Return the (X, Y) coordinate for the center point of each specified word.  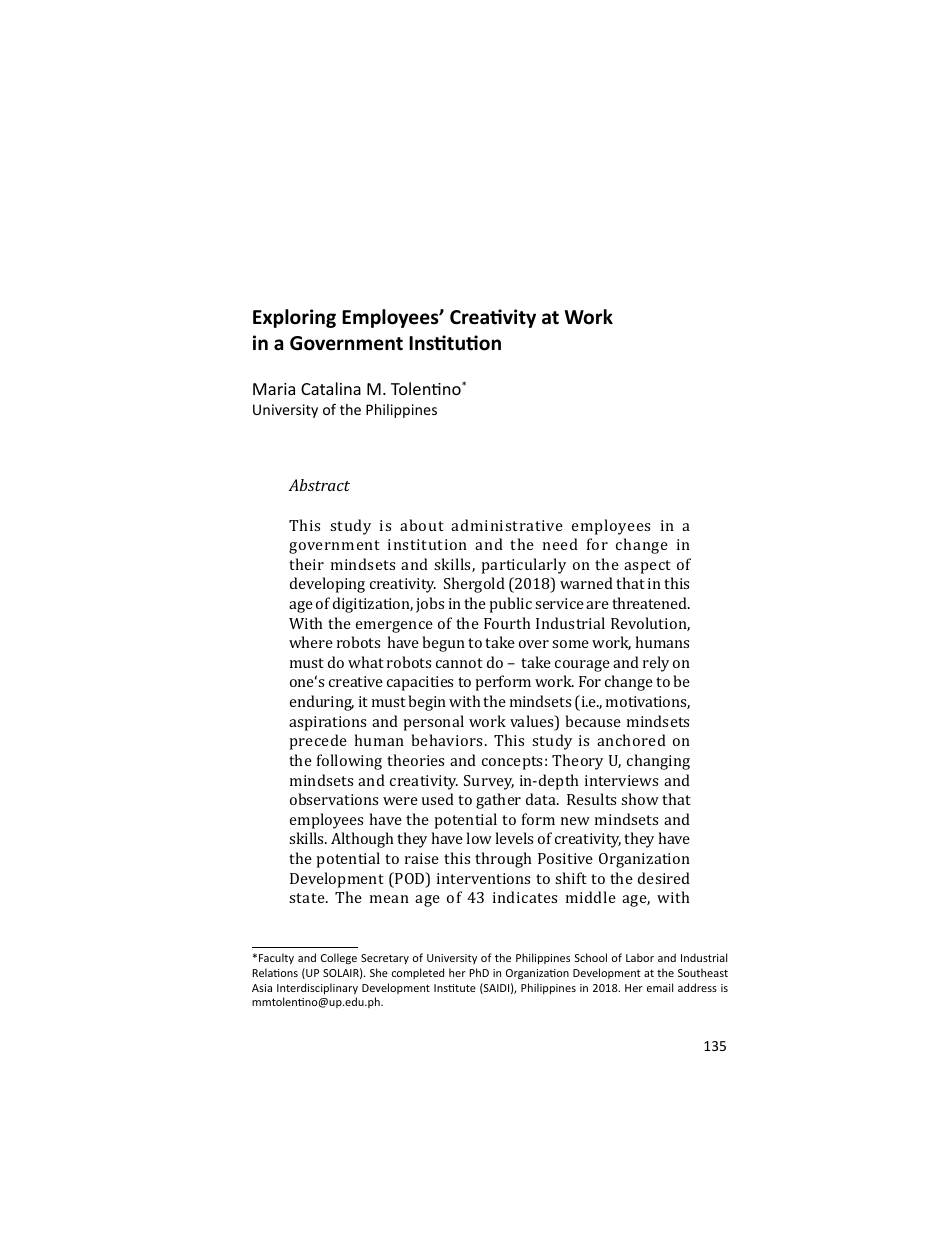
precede (318, 742)
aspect (647, 567)
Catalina (331, 388)
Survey (489, 782)
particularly (523, 566)
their (306, 564)
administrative (507, 525)
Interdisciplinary (317, 988)
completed (418, 973)
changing (658, 762)
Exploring (294, 318)
